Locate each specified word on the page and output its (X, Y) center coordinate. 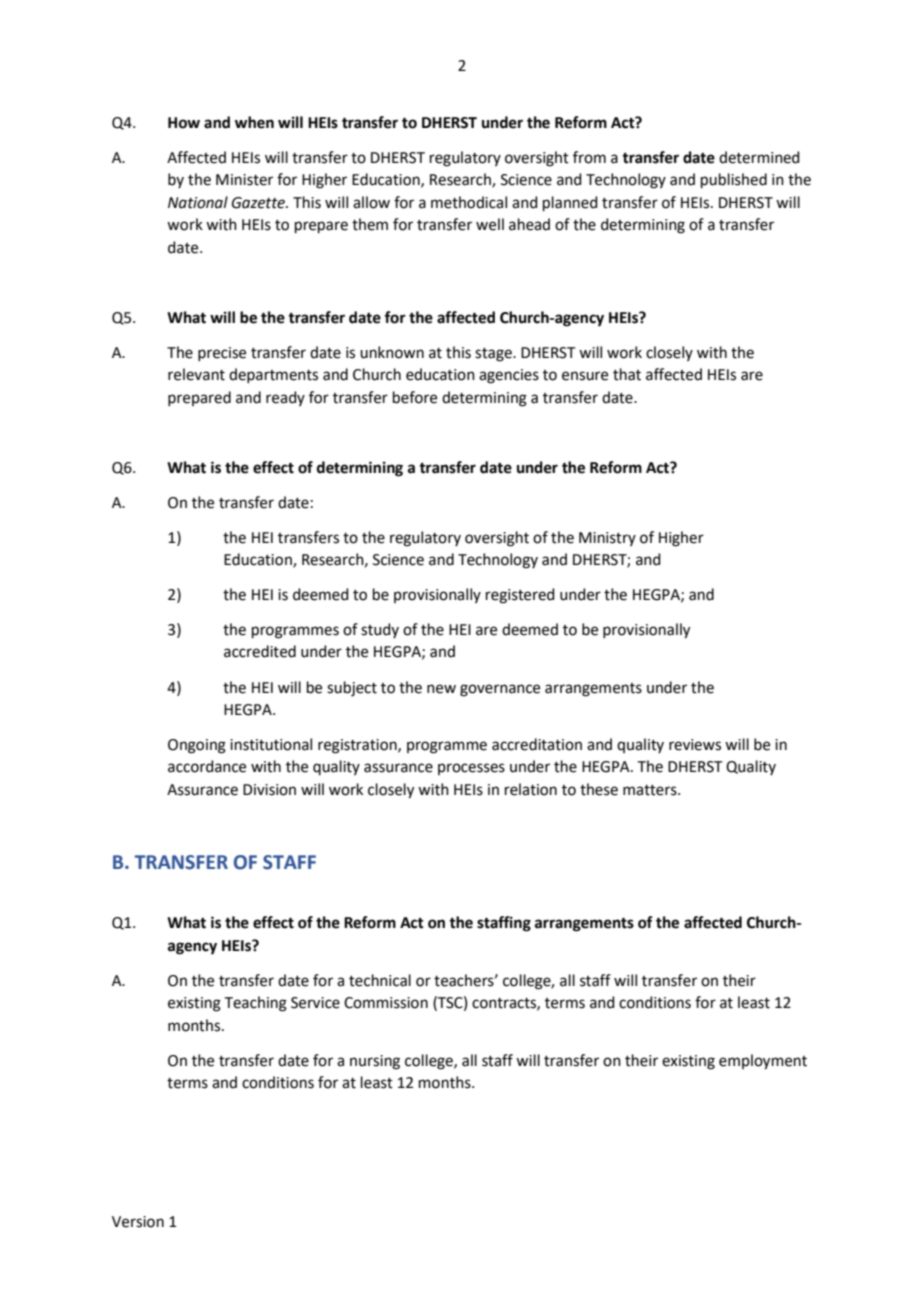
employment (763, 1062)
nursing (375, 1062)
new (441, 689)
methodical (469, 202)
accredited (260, 651)
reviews (695, 745)
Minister (244, 180)
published (734, 180)
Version (138, 1222)
